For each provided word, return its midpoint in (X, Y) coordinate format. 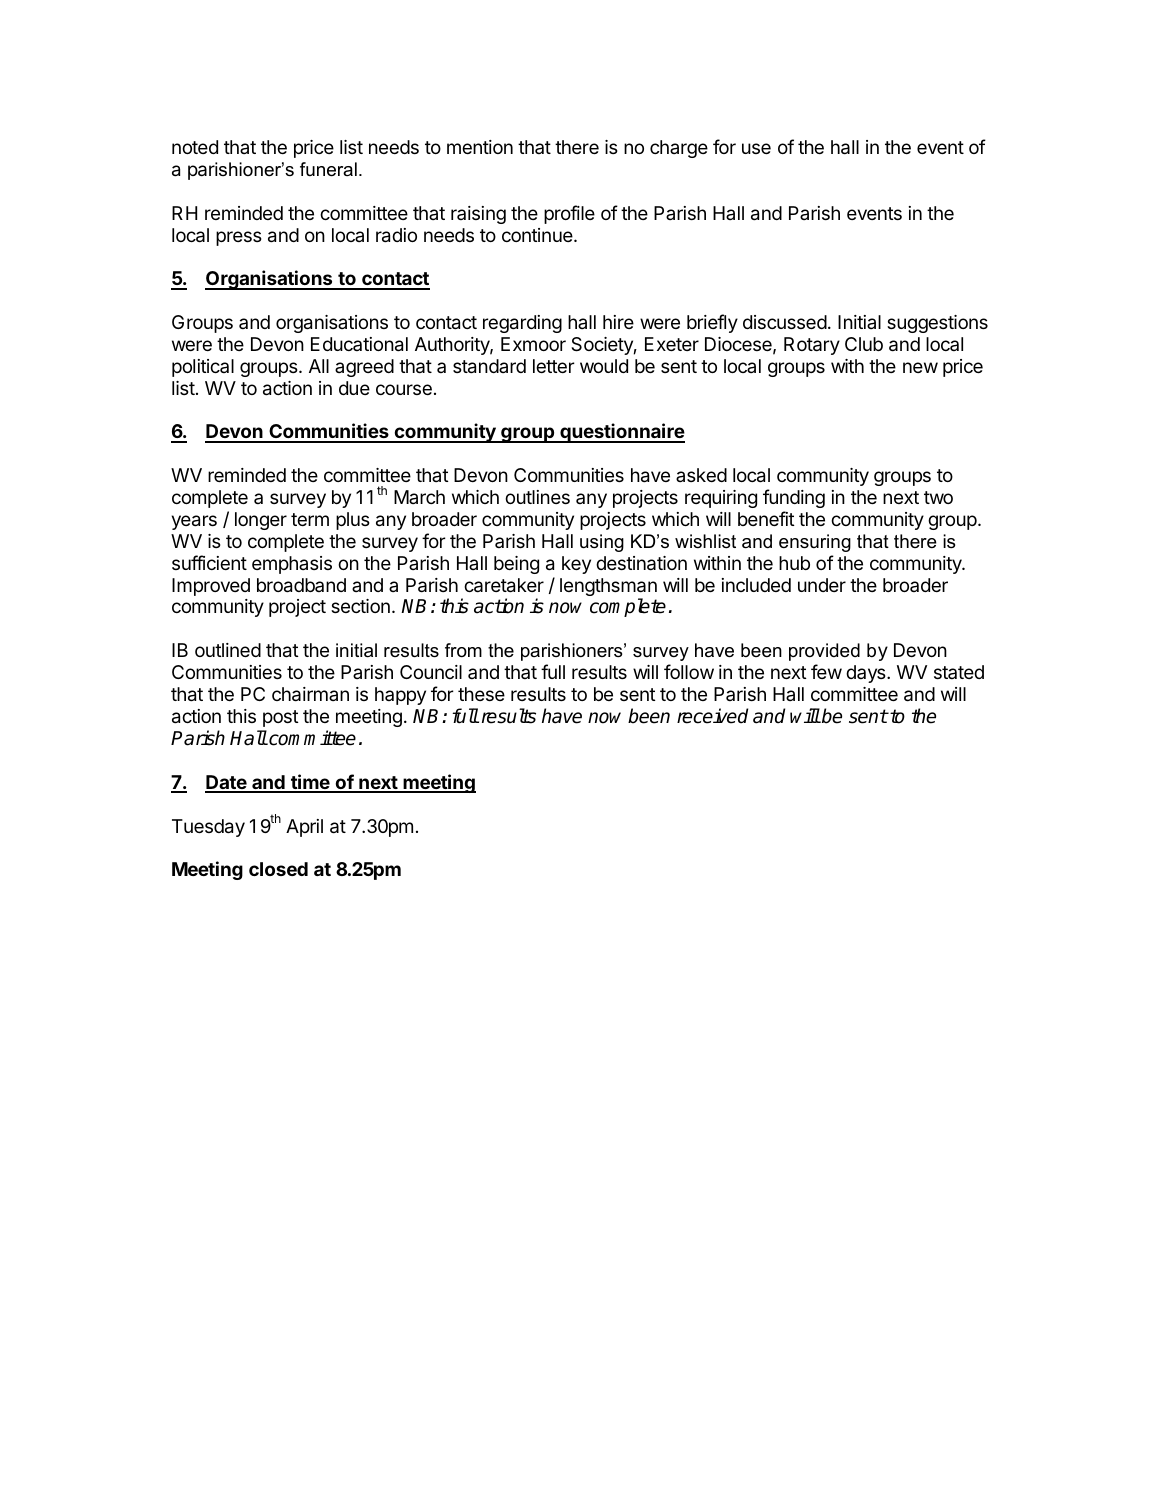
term (310, 519)
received (712, 716)
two (938, 497)
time (310, 783)
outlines (537, 497)
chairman (310, 694)
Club (864, 344)
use (756, 148)
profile (569, 214)
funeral (328, 169)
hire (618, 322)
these (481, 694)
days (867, 674)
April (304, 828)
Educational (359, 344)
